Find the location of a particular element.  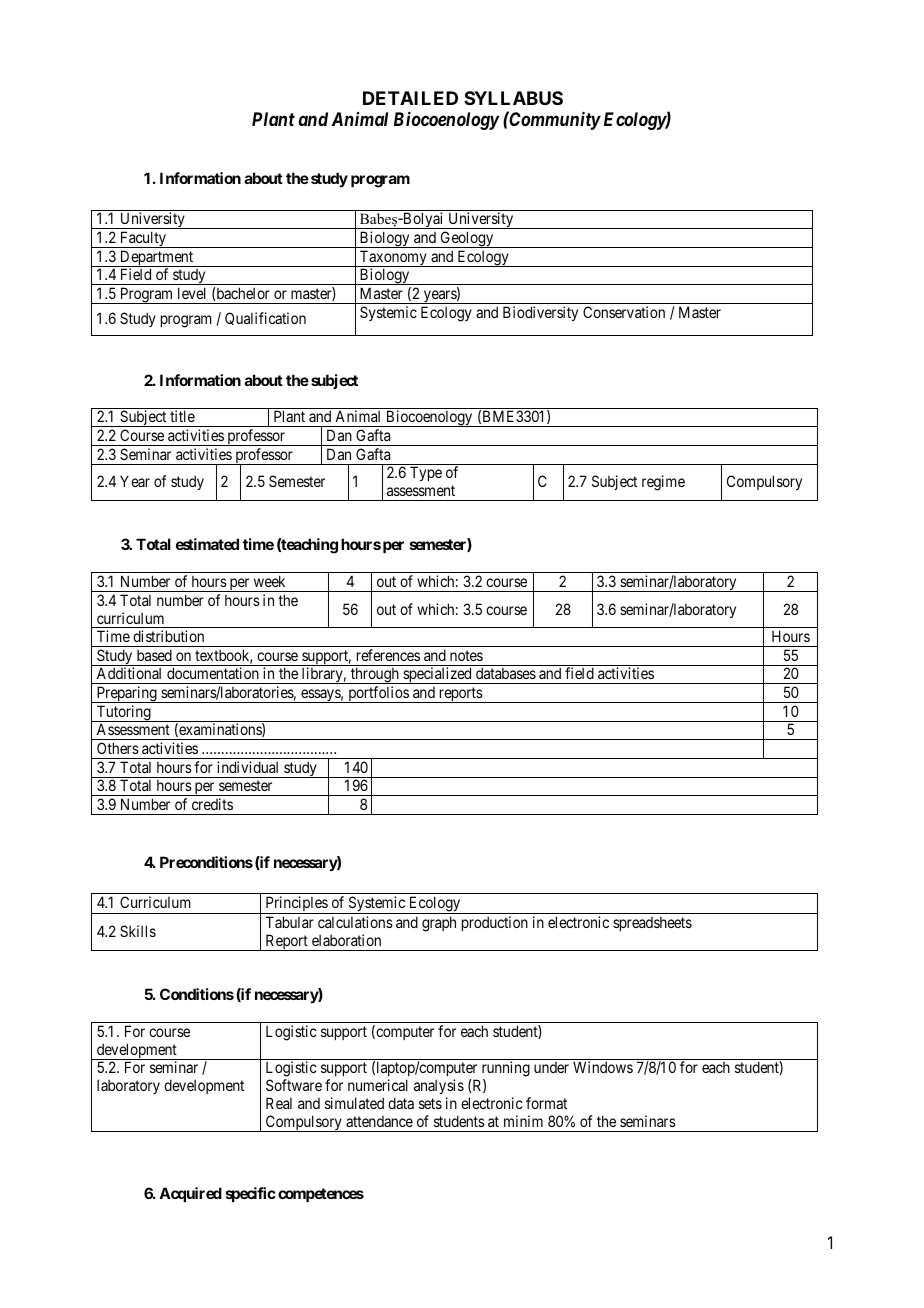

Acquired is located at coordinates (190, 1194).
